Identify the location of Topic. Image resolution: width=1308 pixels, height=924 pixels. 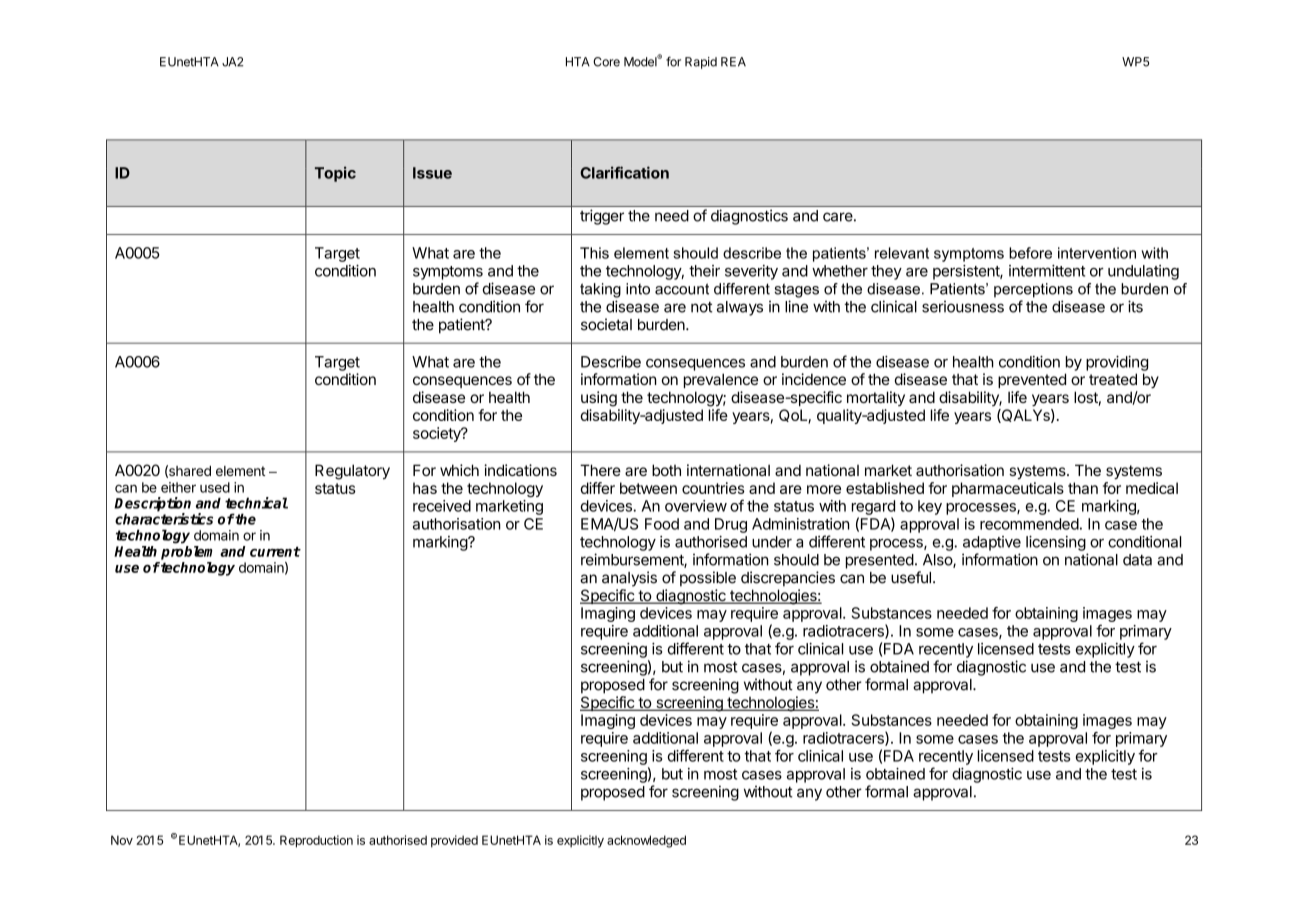
(335, 174).
